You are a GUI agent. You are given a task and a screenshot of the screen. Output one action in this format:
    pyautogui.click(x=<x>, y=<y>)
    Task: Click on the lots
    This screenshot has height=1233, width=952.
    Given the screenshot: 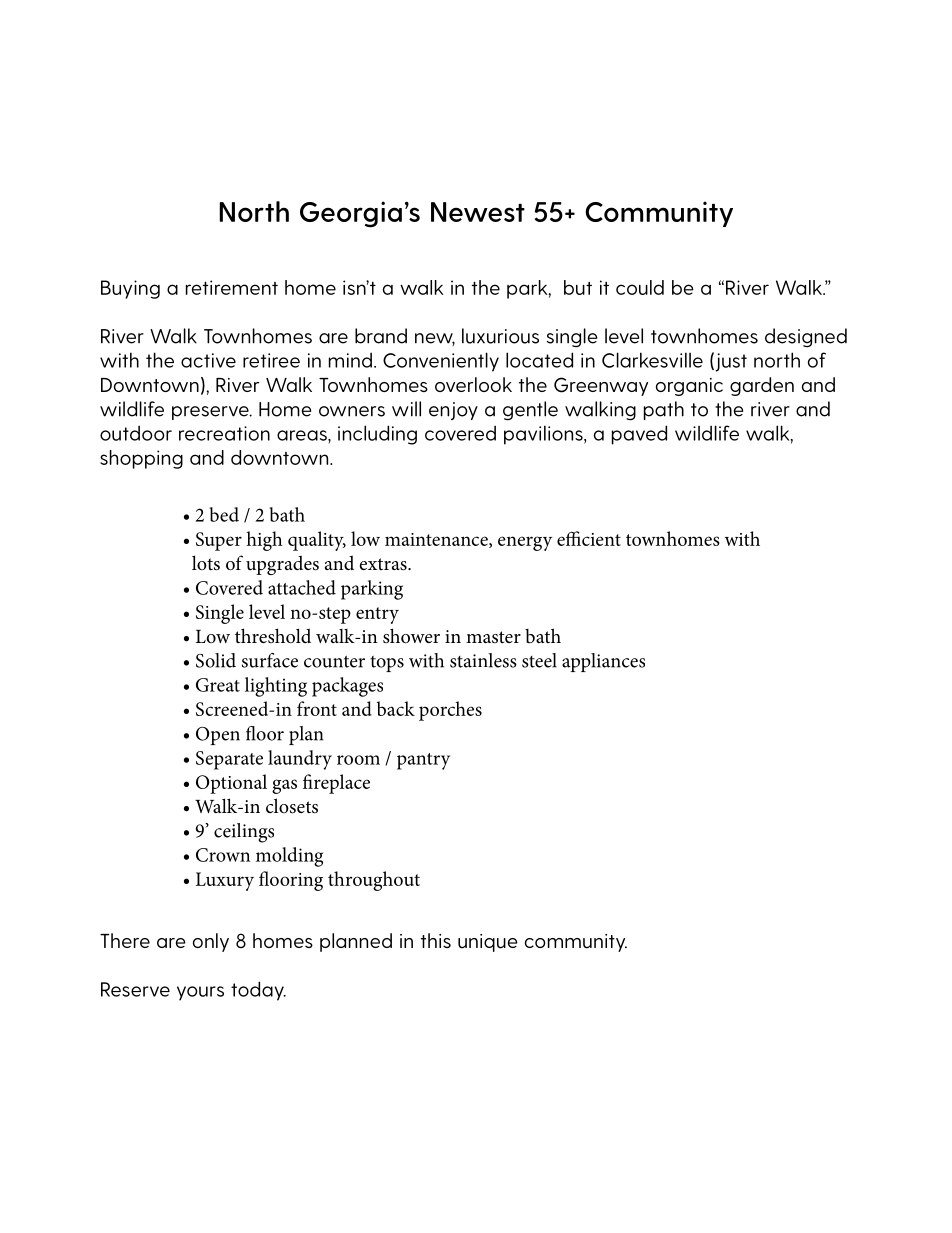 What is the action you would take?
    pyautogui.click(x=206, y=563)
